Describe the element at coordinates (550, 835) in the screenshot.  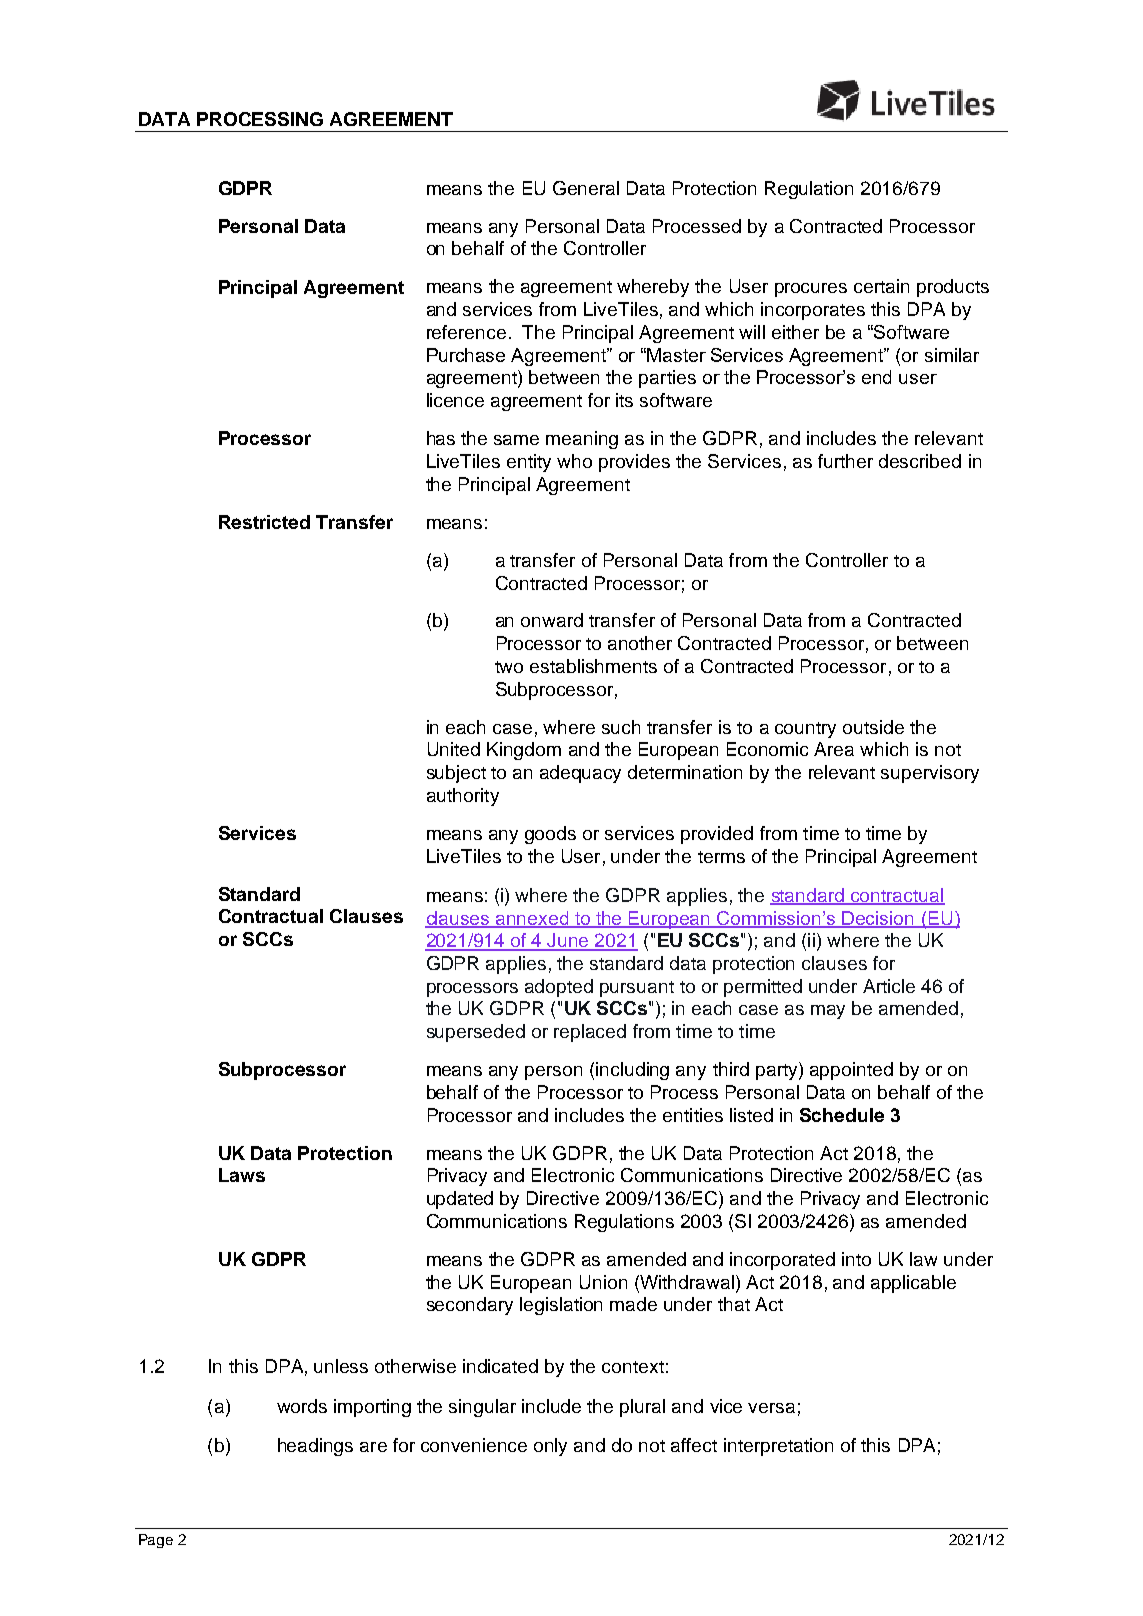
I see `goods` at that location.
